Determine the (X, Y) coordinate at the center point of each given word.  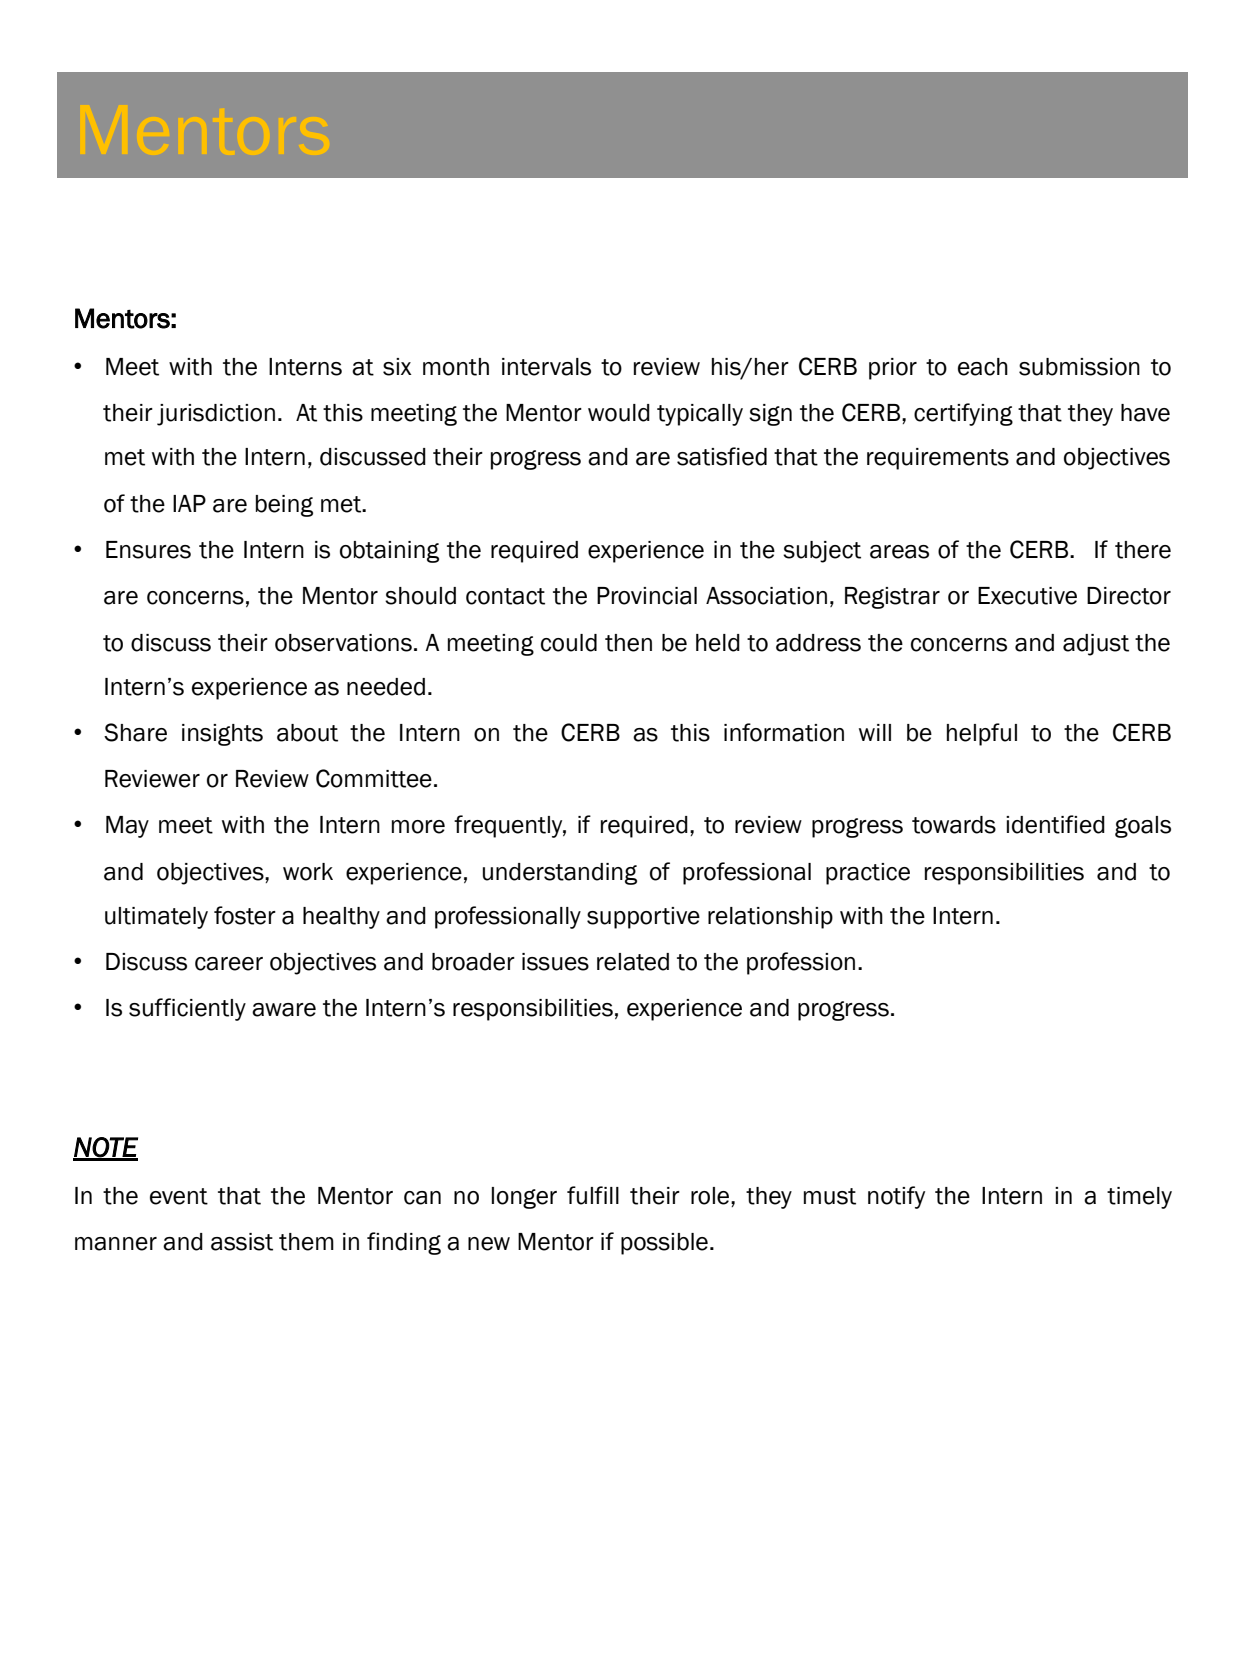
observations (343, 643)
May (127, 827)
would (619, 413)
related (633, 962)
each (983, 367)
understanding (560, 874)
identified (1055, 824)
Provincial (647, 596)
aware (284, 1010)
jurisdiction (216, 415)
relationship (770, 918)
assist (242, 1242)
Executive (1027, 596)
